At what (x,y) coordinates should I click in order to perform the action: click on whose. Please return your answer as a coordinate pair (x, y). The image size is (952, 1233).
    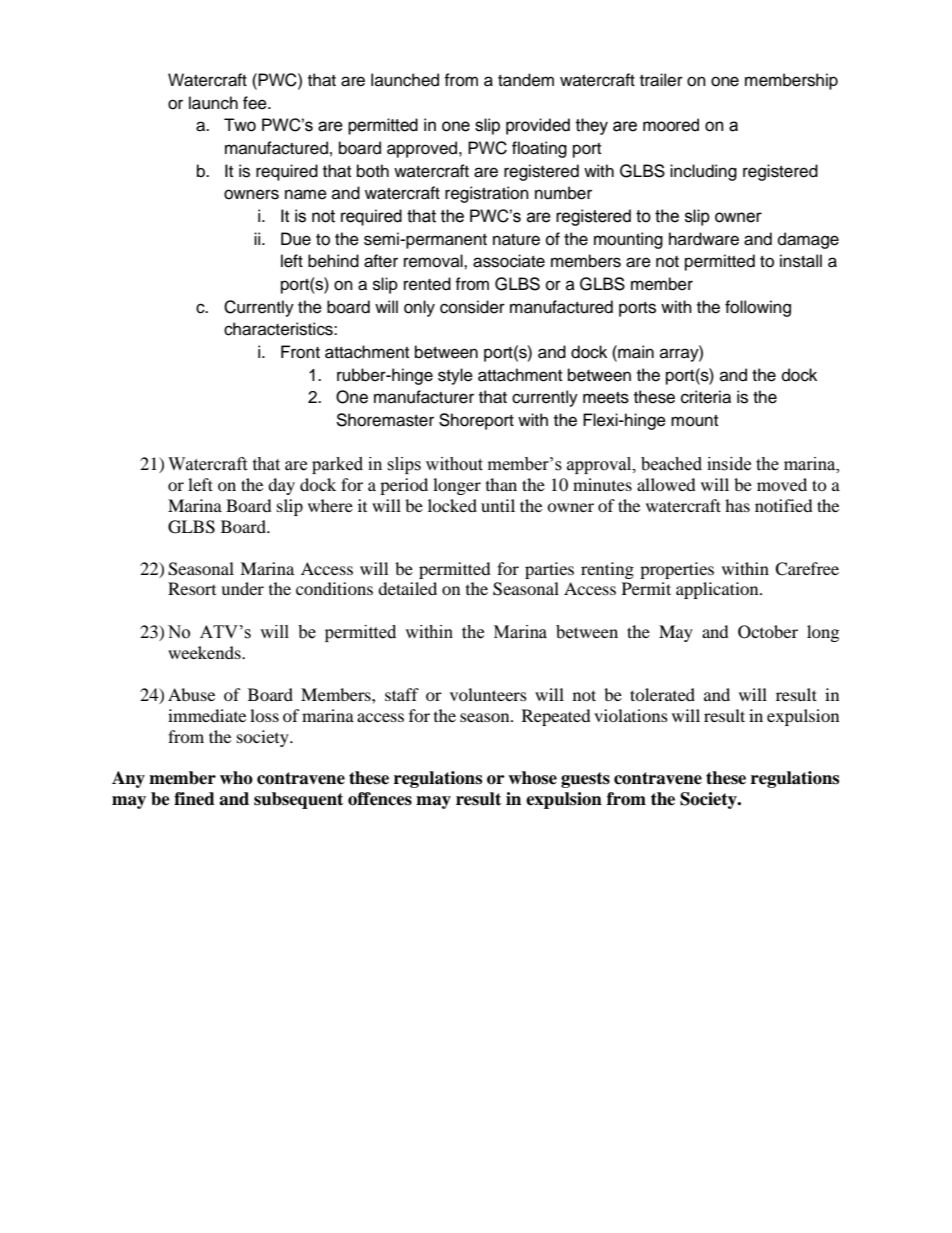
    Looking at the image, I should click on (532, 778).
